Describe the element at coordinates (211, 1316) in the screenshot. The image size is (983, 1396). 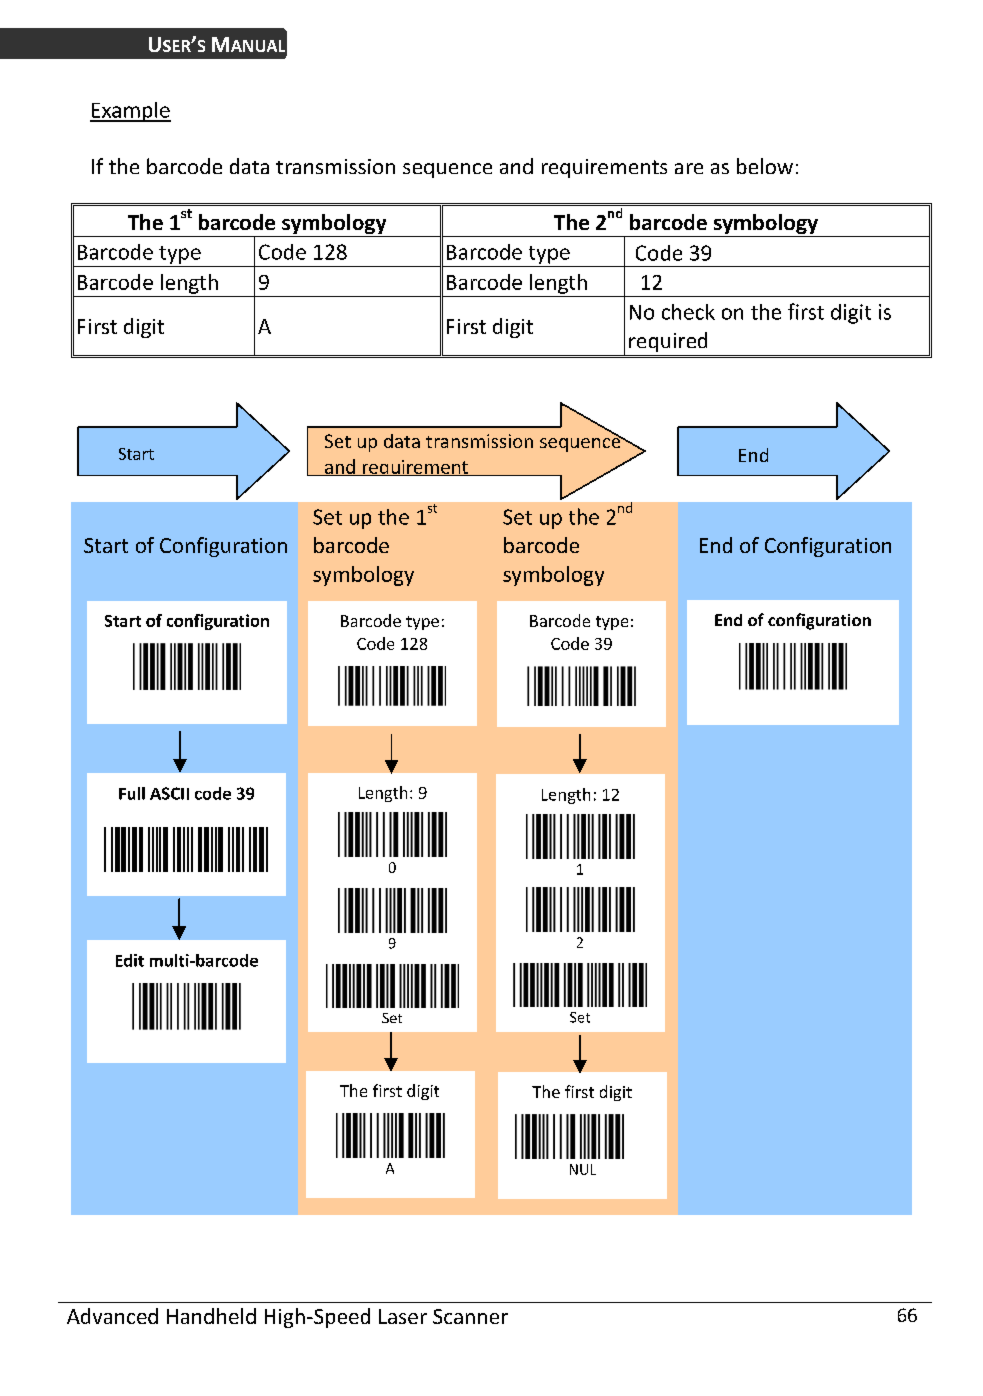
I see `Handheld` at that location.
